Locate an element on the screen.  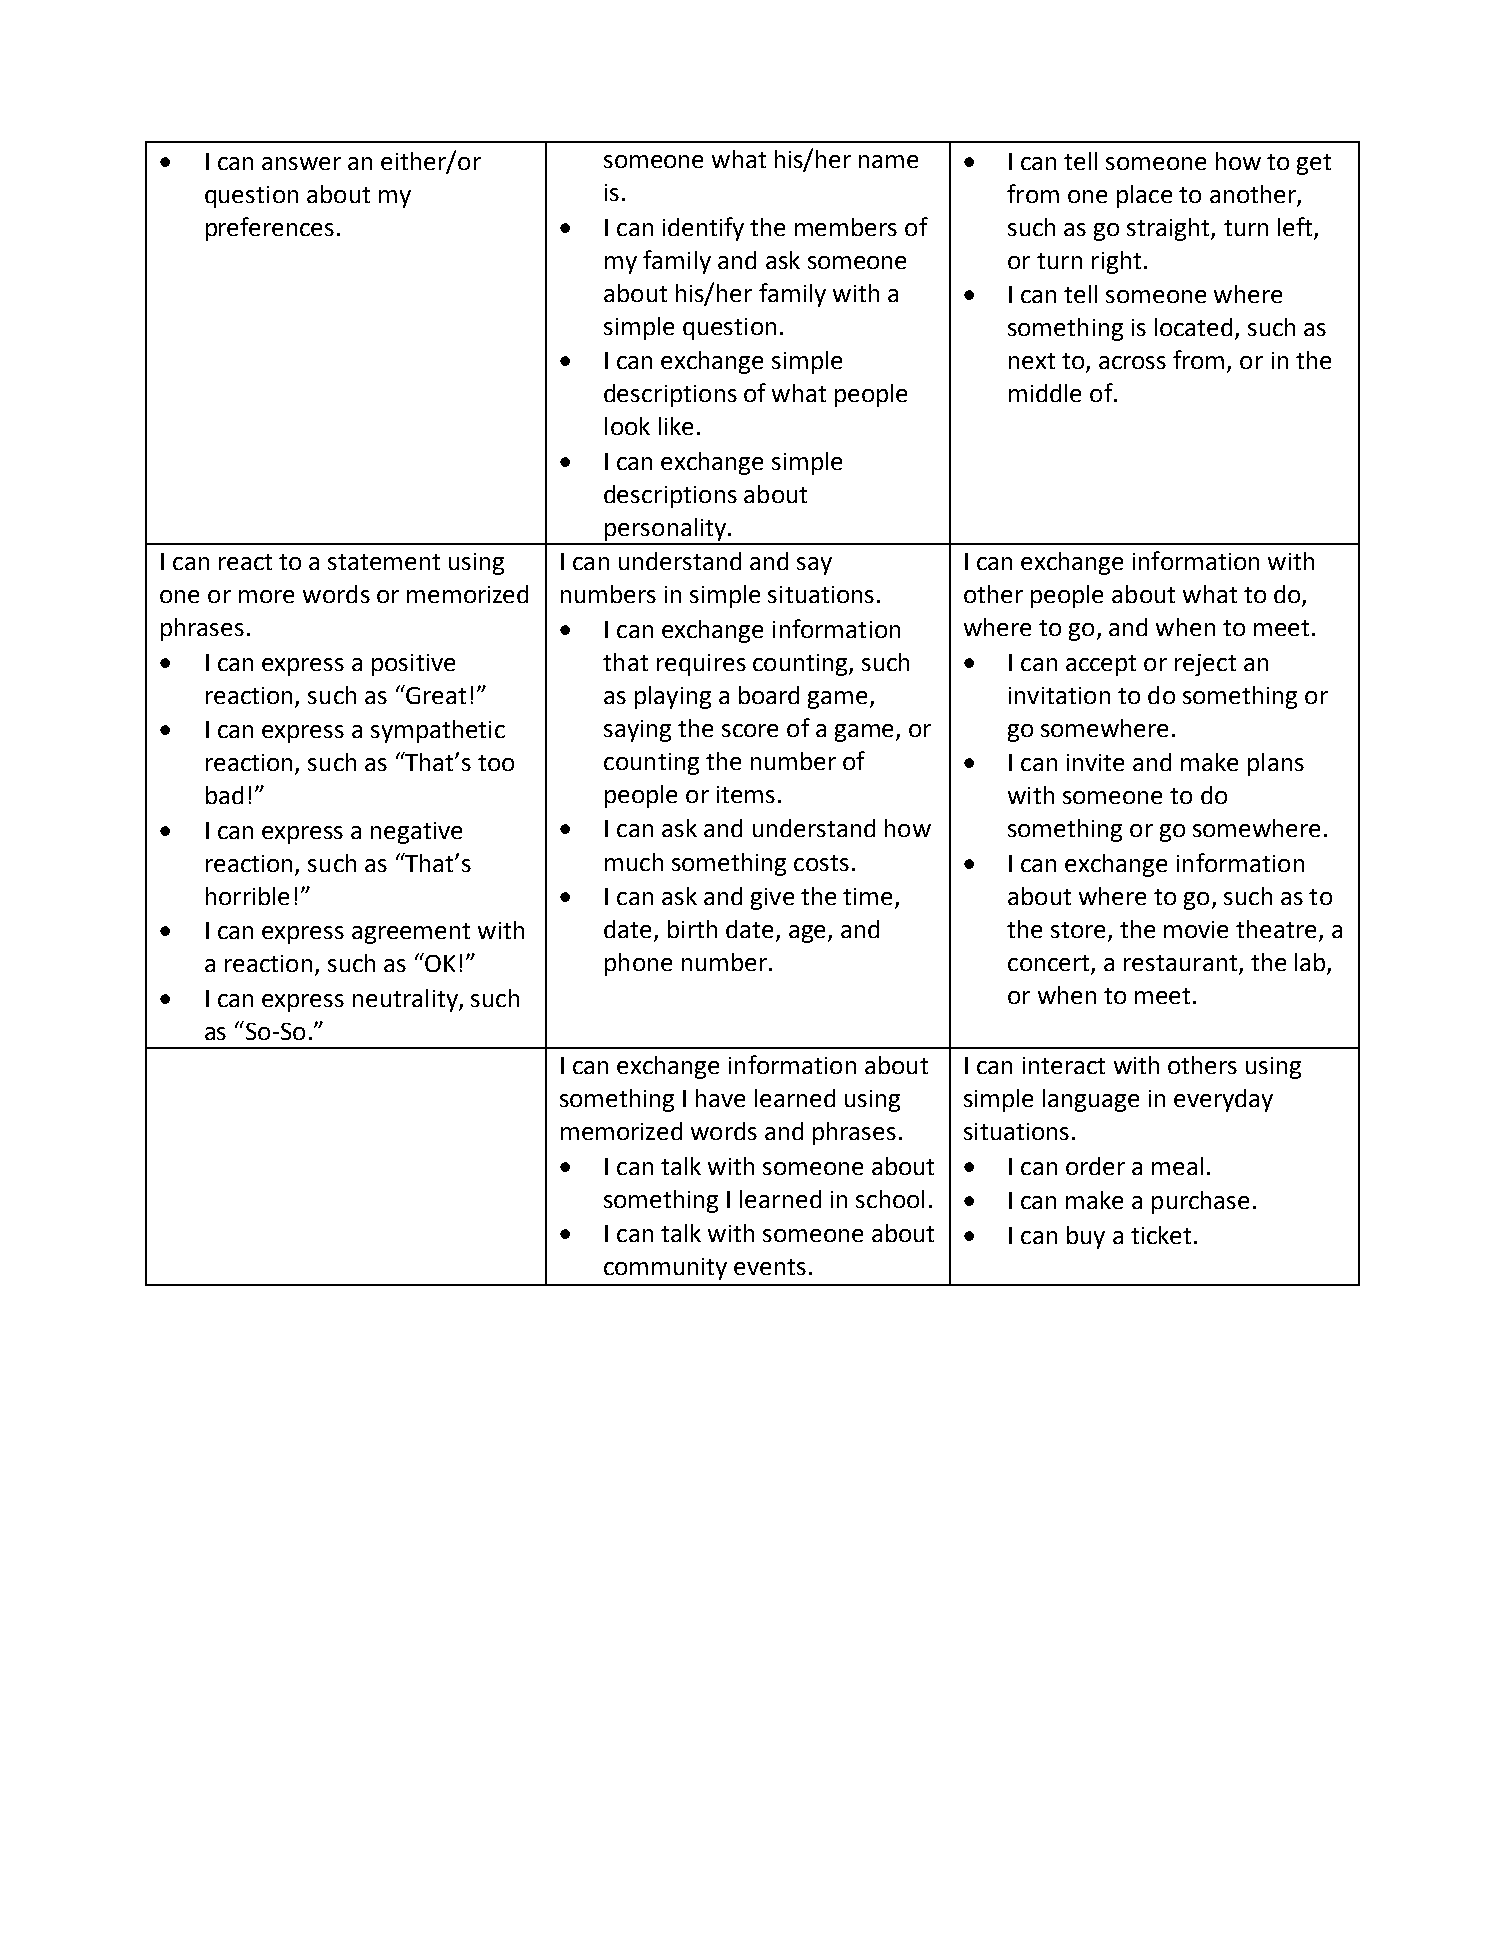
agreement is located at coordinates (411, 933).
